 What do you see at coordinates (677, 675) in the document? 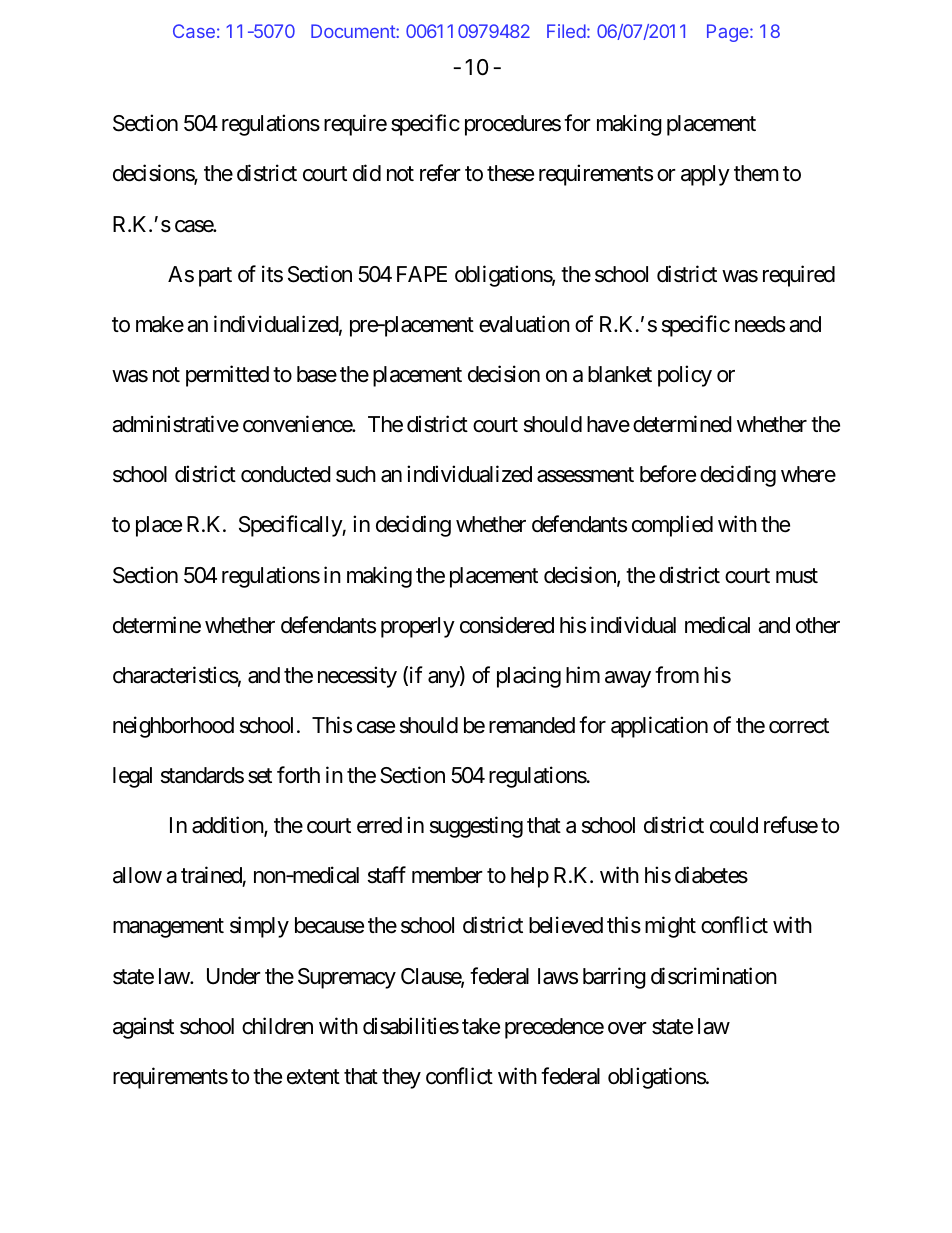
I see `from` at bounding box center [677, 675].
